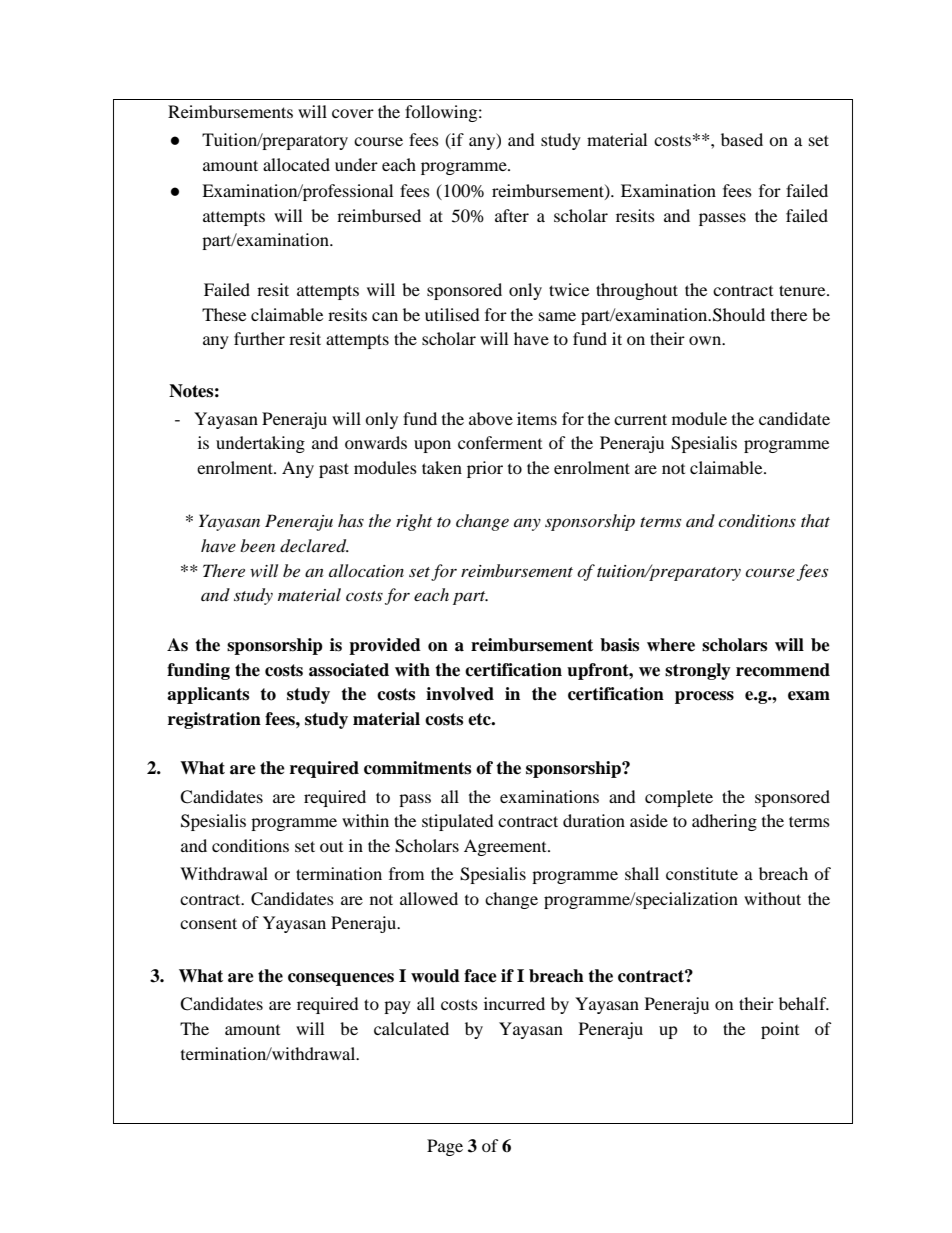  What do you see at coordinates (214, 720) in the page?
I see `registration` at bounding box center [214, 720].
